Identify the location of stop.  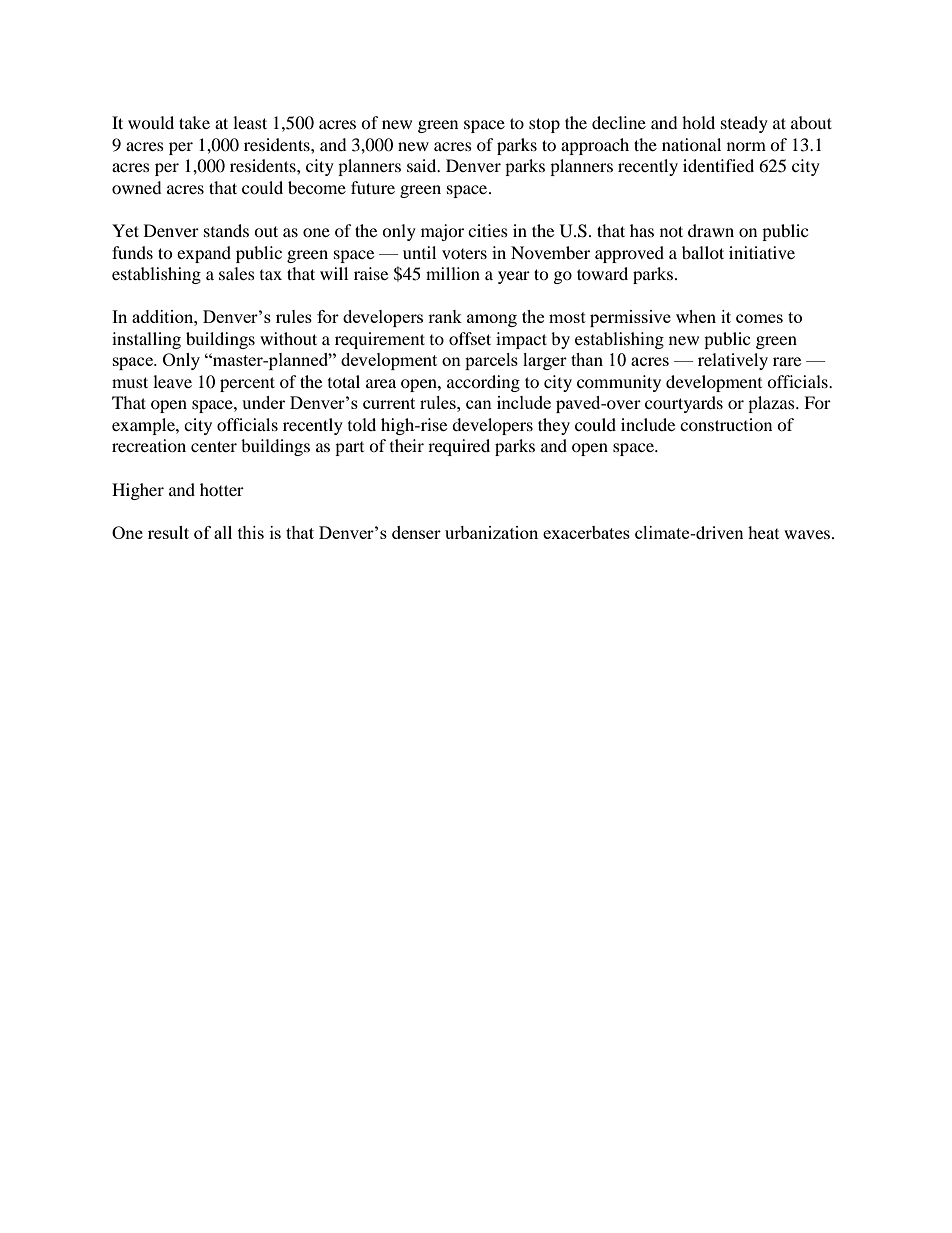
(544, 125).
